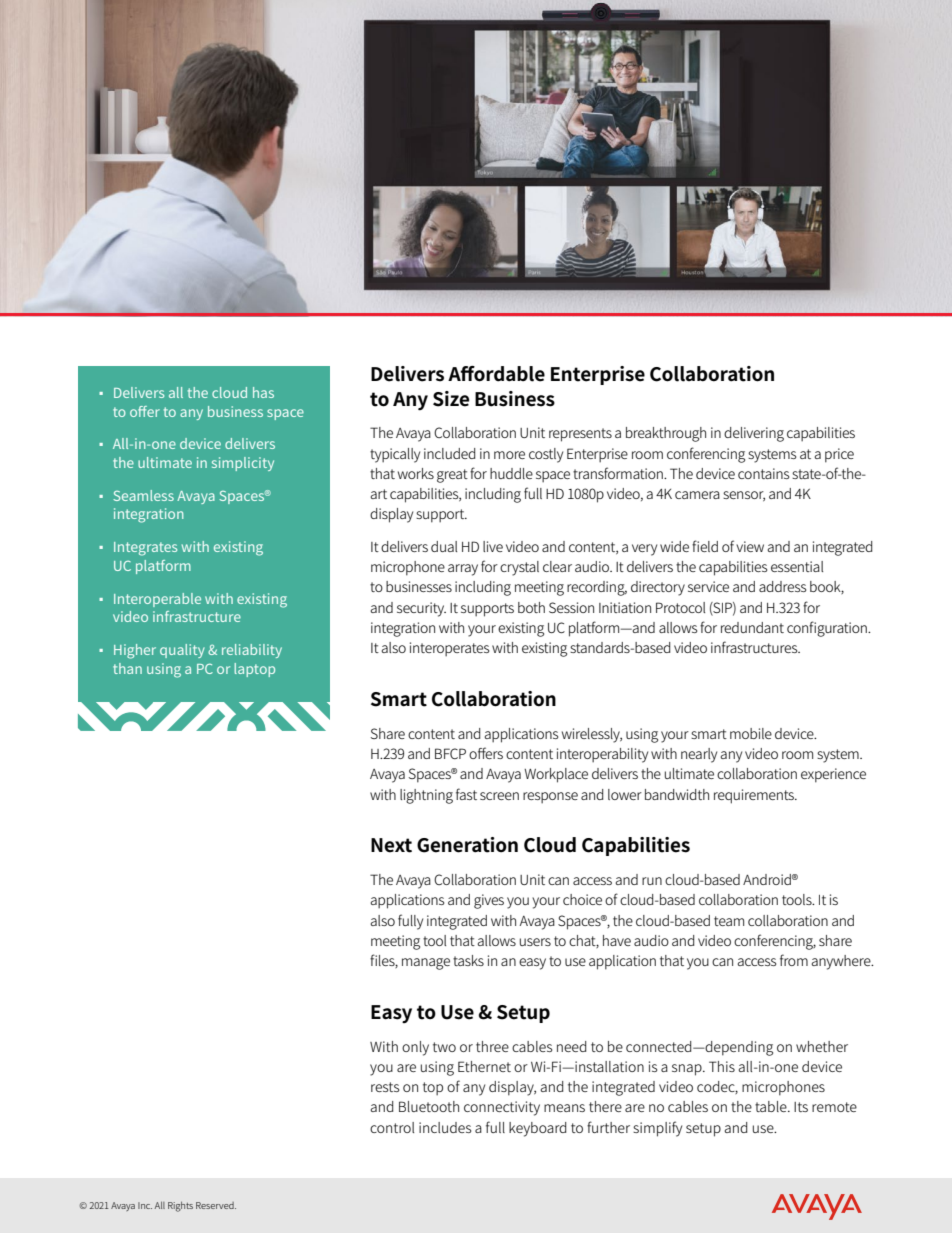 This document has height=1233, width=952. Describe the element at coordinates (666, 434) in the document. I see `breakthrough` at that location.
